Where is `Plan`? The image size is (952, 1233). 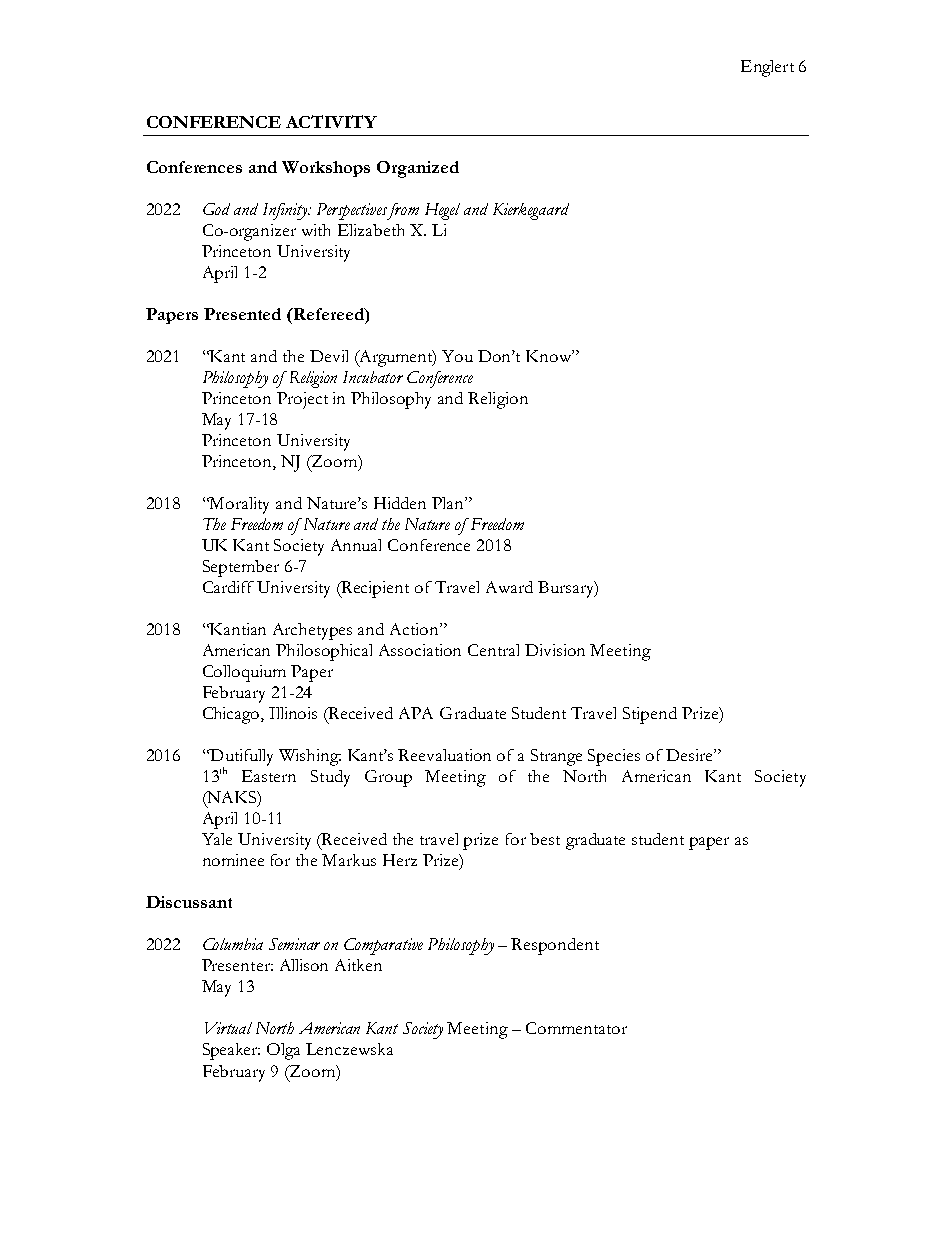
Plan is located at coordinates (449, 503).
